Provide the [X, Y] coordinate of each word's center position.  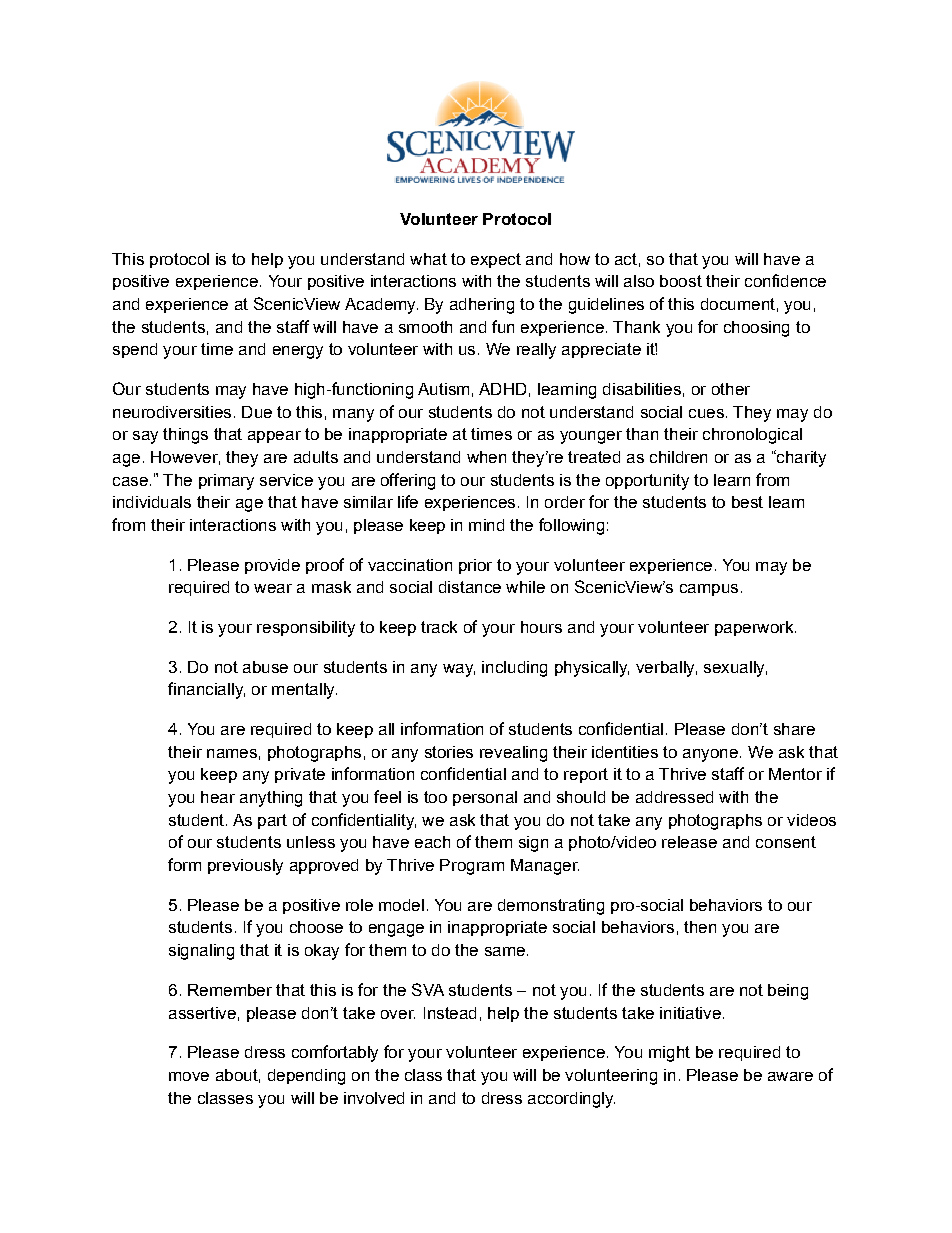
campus [709, 590]
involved [374, 1098]
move [189, 1076]
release [689, 842]
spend [135, 350]
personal [485, 798]
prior [475, 566]
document [738, 304]
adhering [482, 306]
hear [218, 797]
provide [272, 566]
